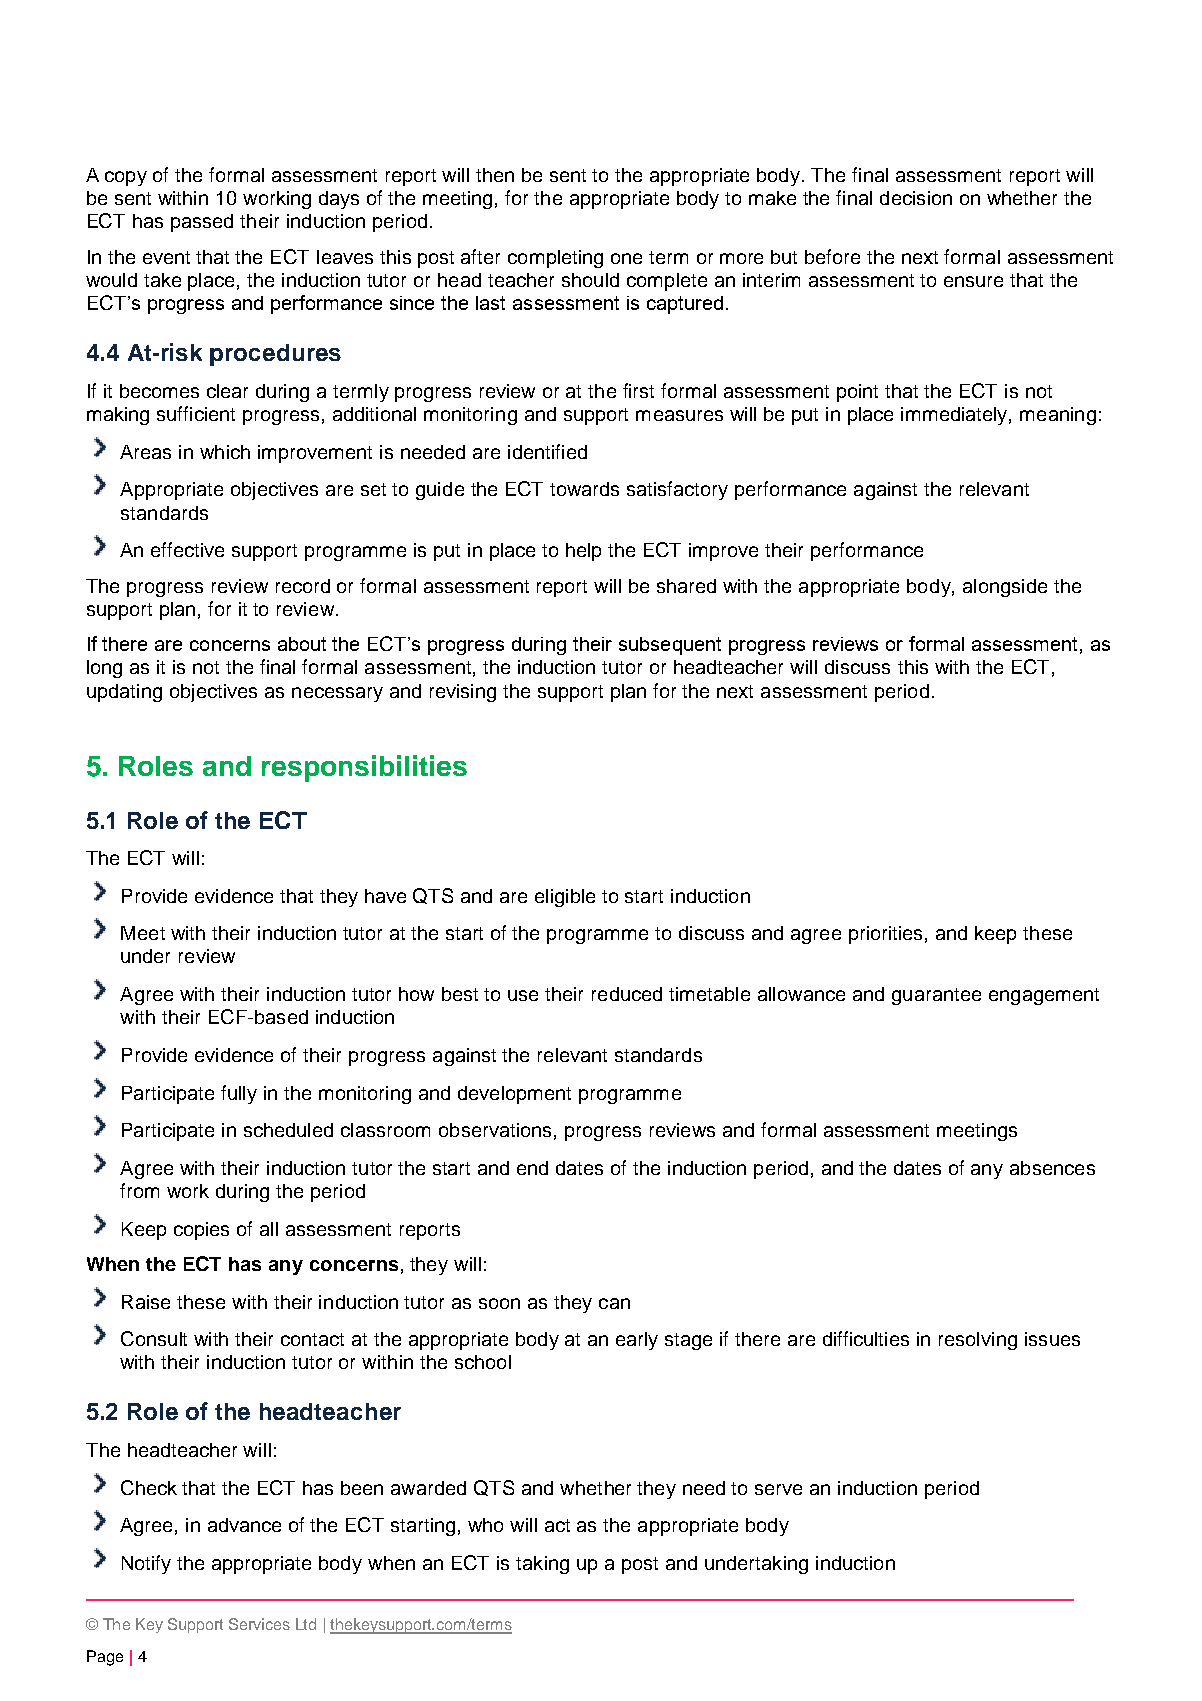 This screenshot has height=1701, width=1202. Describe the element at coordinates (778, 1489) in the screenshot. I see `serve` at that location.
